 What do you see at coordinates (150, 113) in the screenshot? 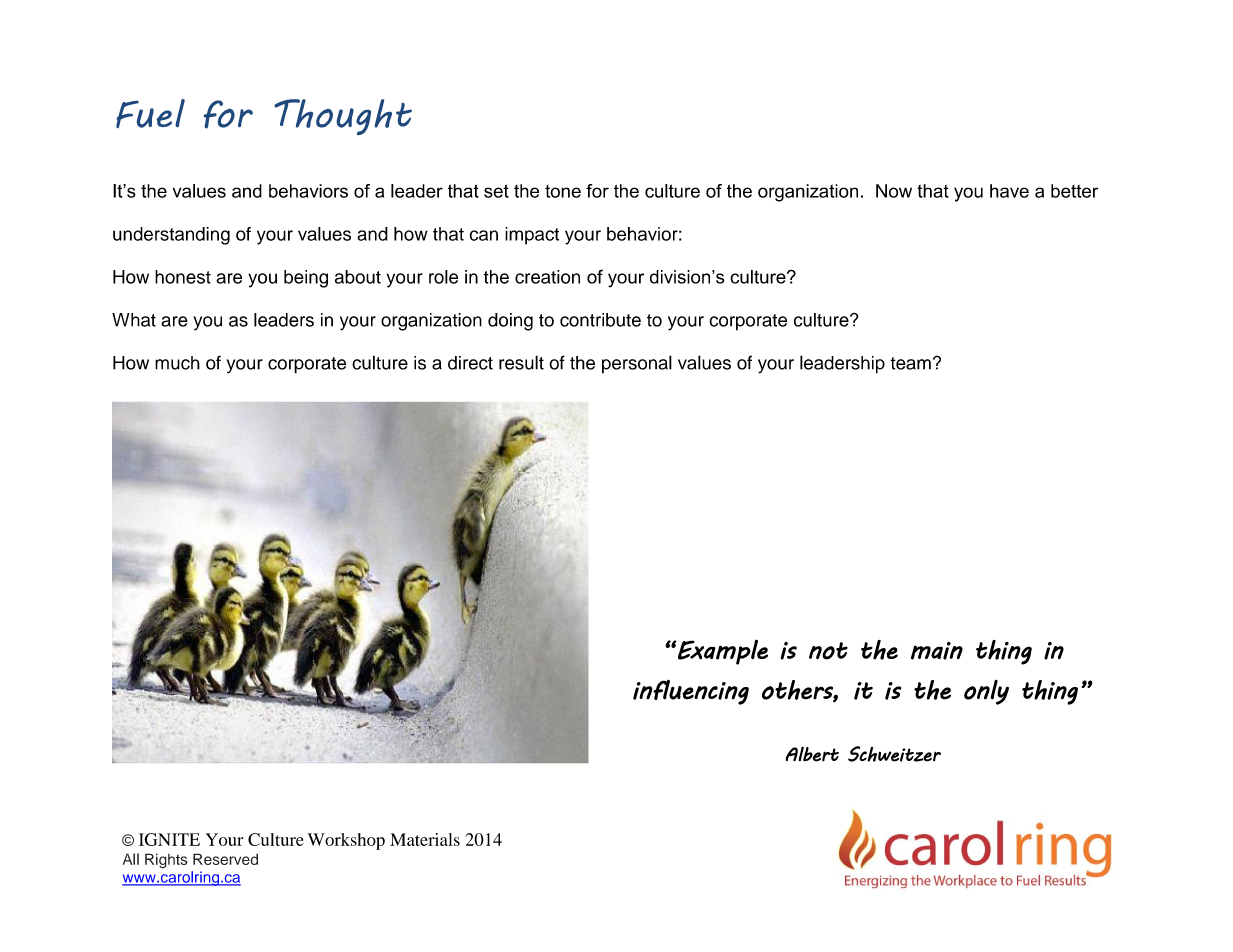
I see `Fuel` at bounding box center [150, 113].
